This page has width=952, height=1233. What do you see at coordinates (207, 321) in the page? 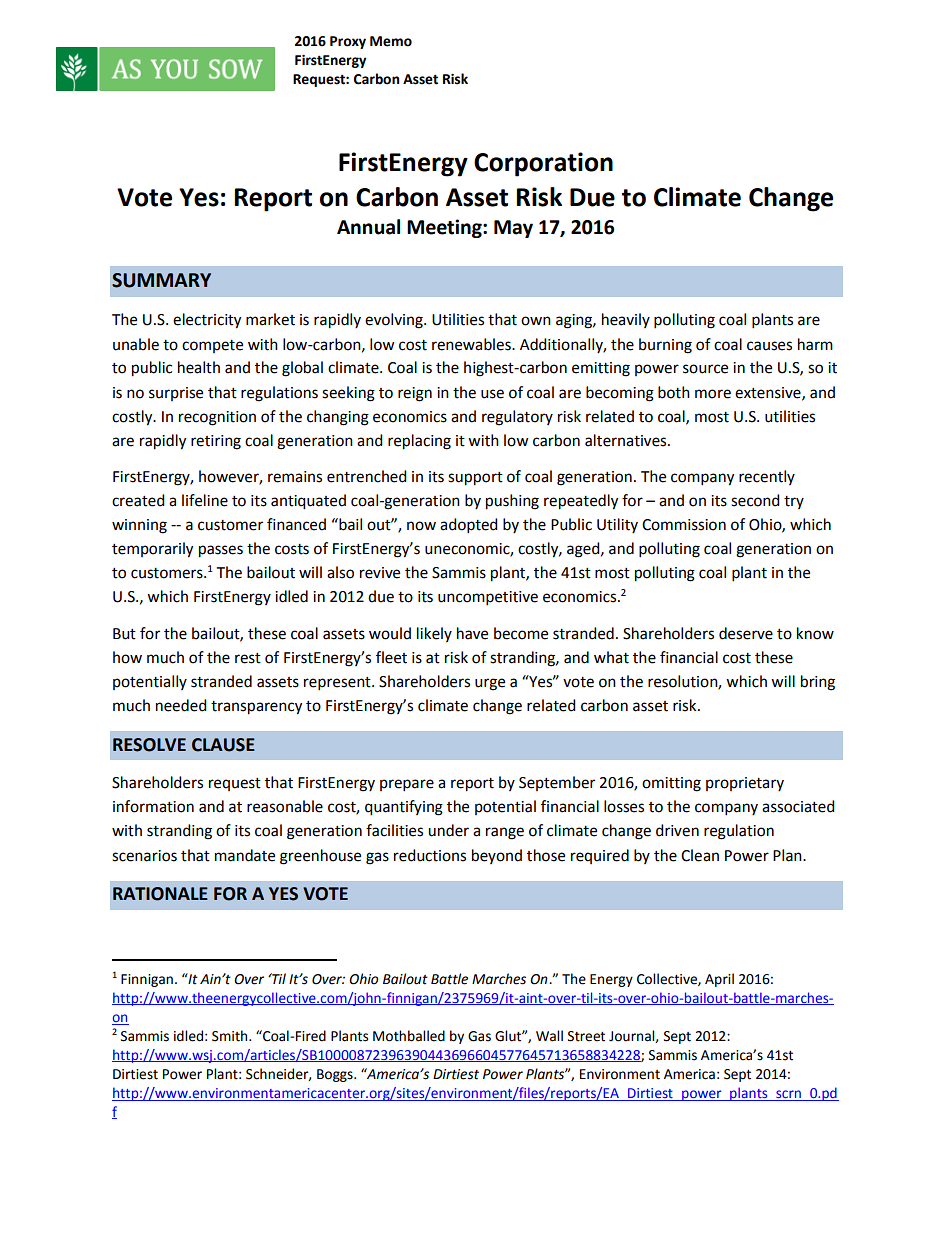
I see `electricity` at bounding box center [207, 321].
